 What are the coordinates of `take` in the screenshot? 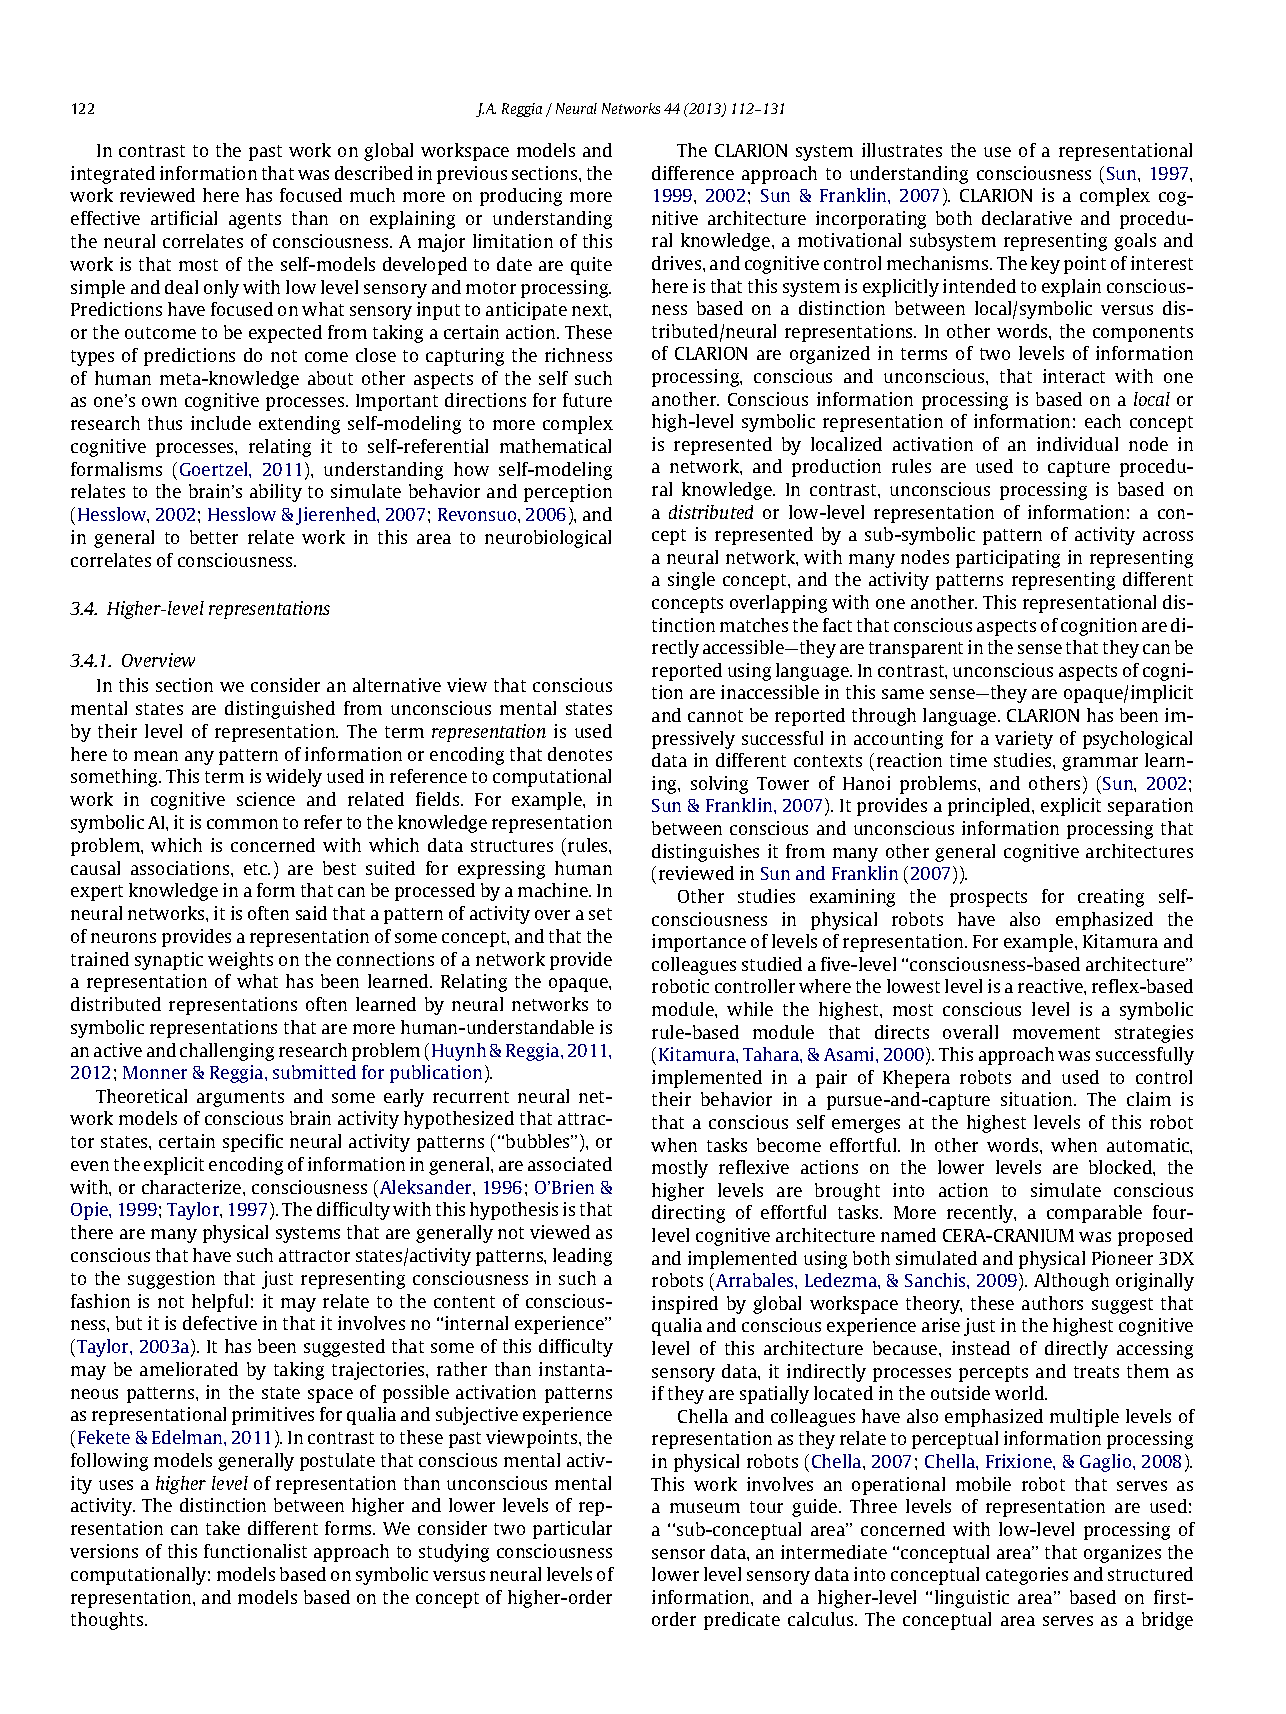 It's located at (223, 1528).
